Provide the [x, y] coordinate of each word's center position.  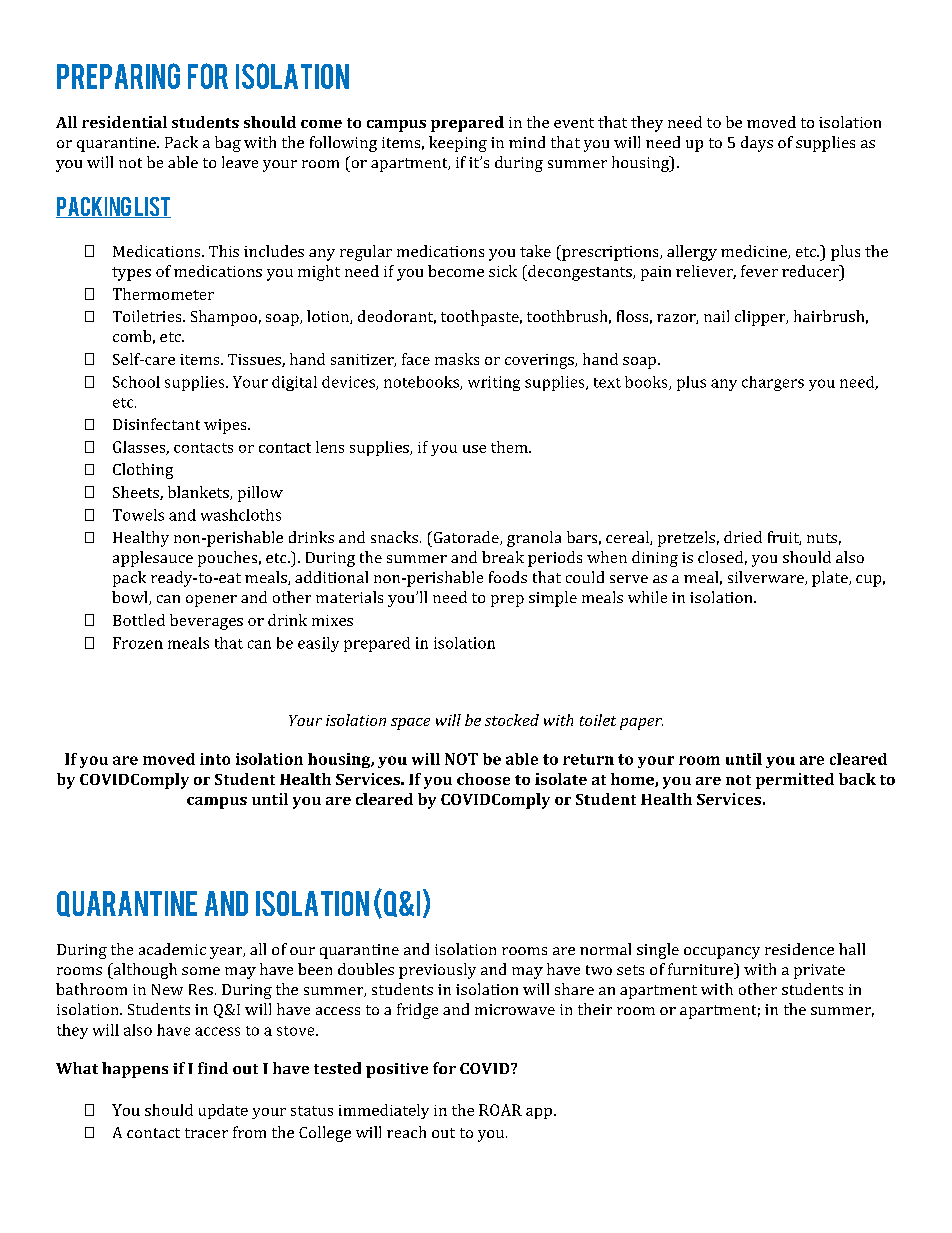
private [819, 971]
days [757, 144]
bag [228, 144]
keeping [458, 144]
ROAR [500, 1110]
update [223, 1111]
